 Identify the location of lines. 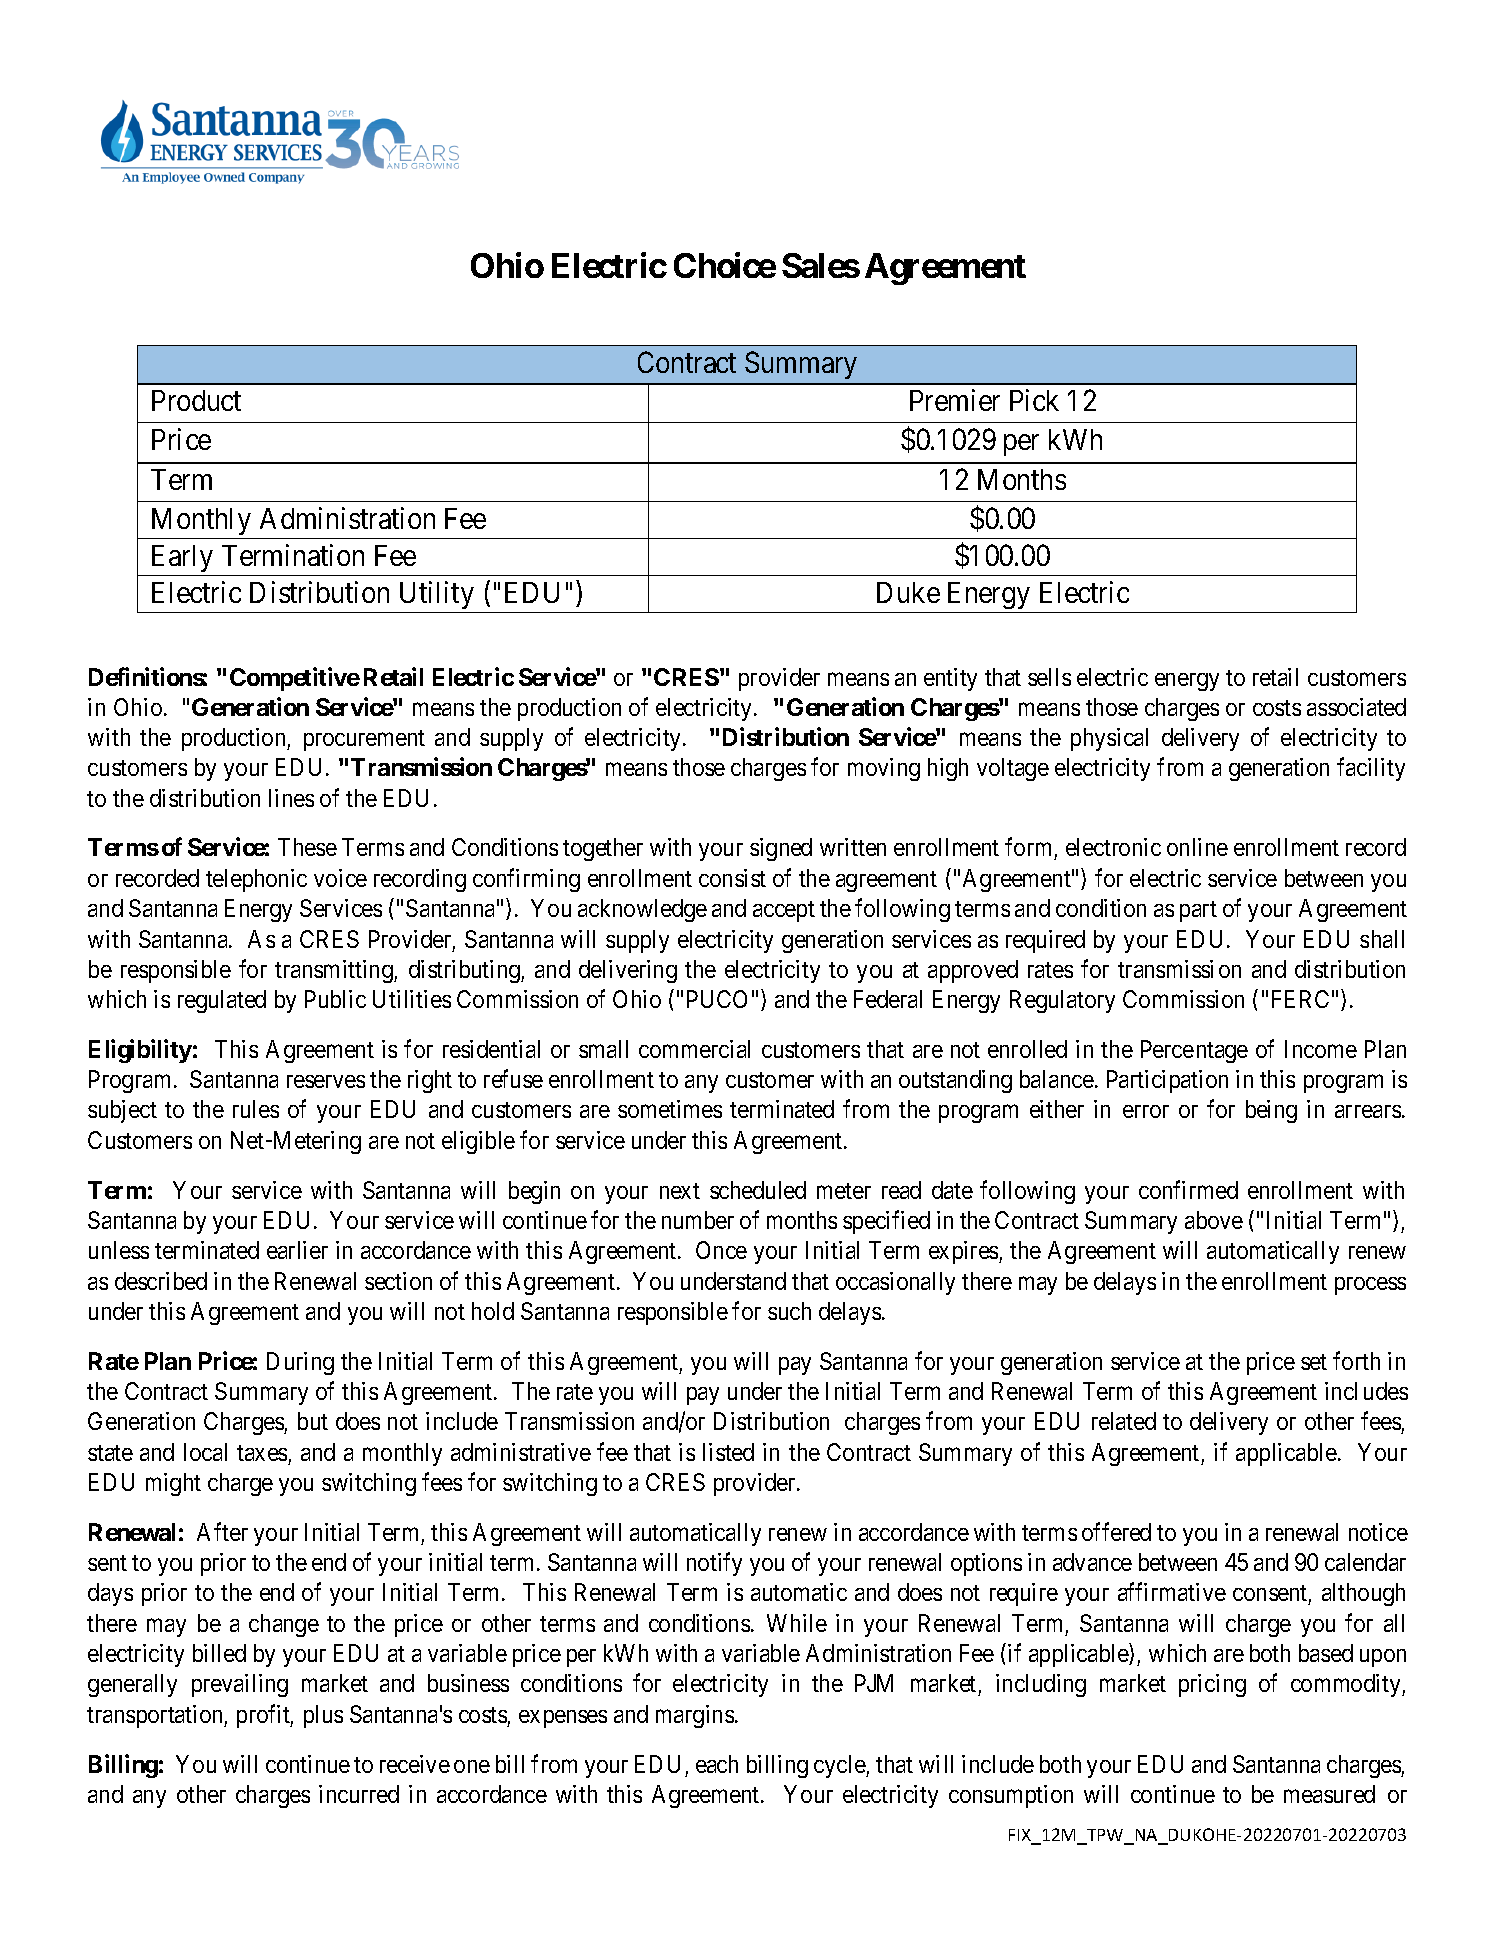
(291, 798).
